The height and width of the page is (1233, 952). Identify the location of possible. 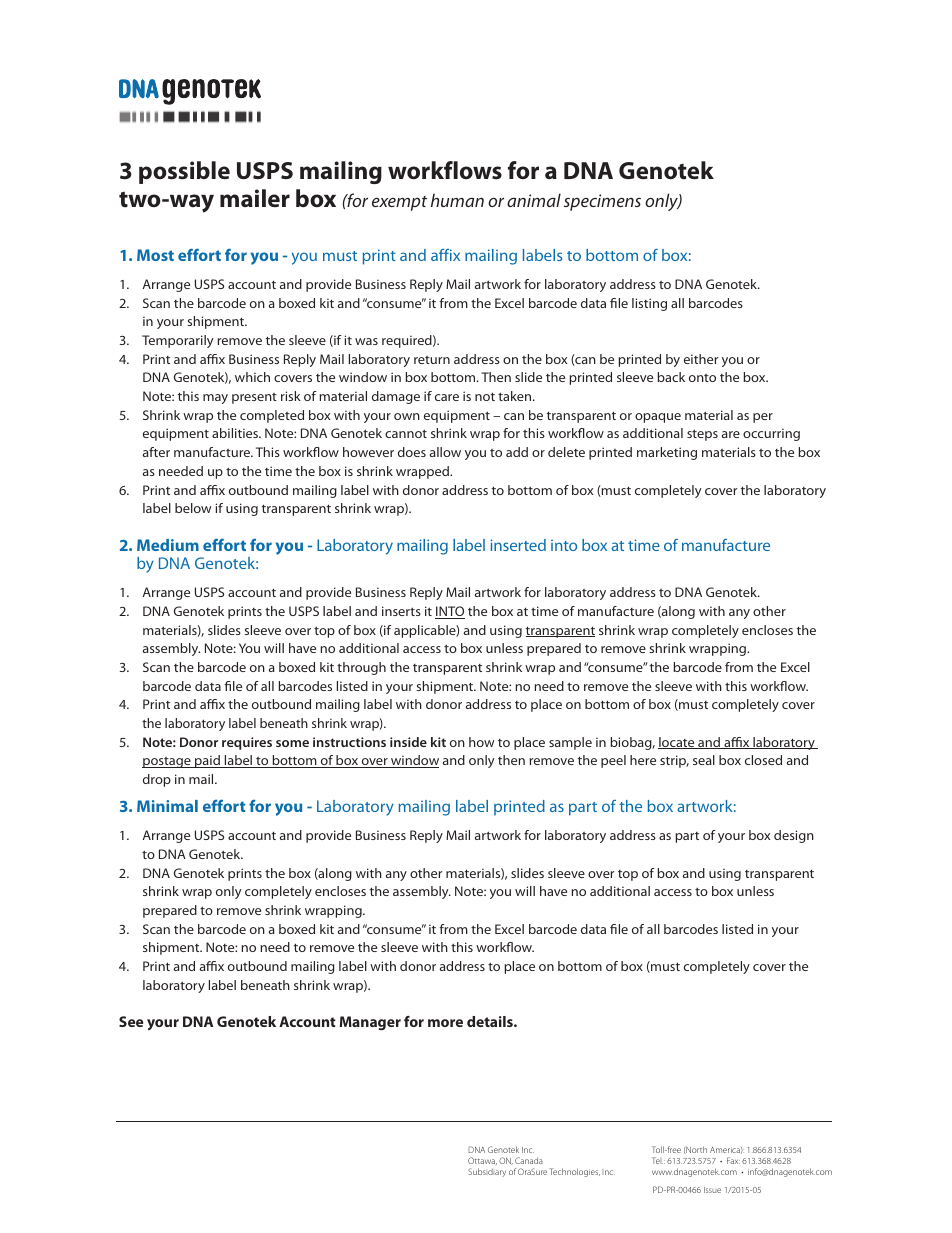
(184, 172).
